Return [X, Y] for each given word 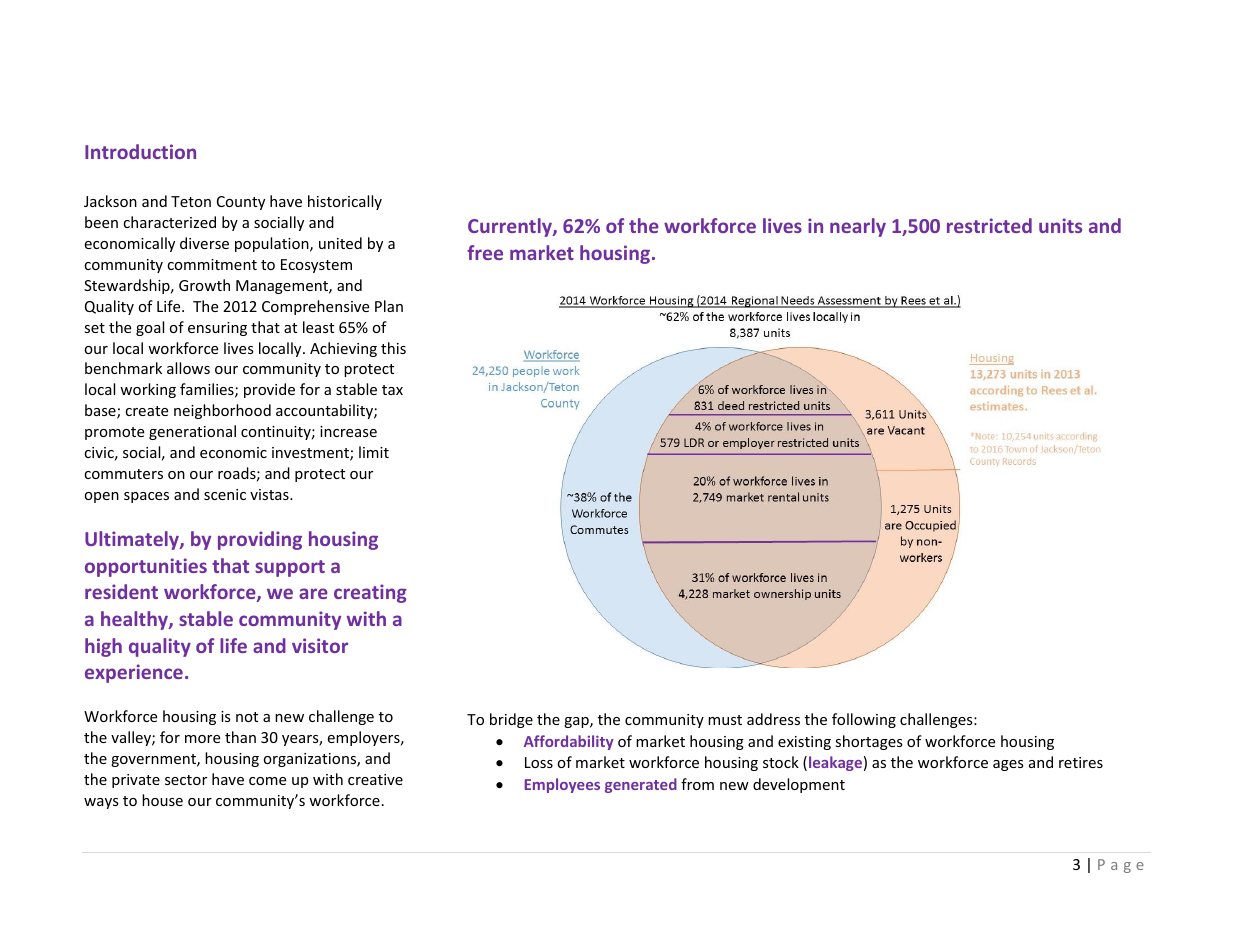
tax [392, 390]
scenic [225, 494]
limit [374, 452]
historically [345, 202]
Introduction [140, 151]
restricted [989, 225]
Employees [562, 785]
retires [1081, 762]
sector [186, 780]
